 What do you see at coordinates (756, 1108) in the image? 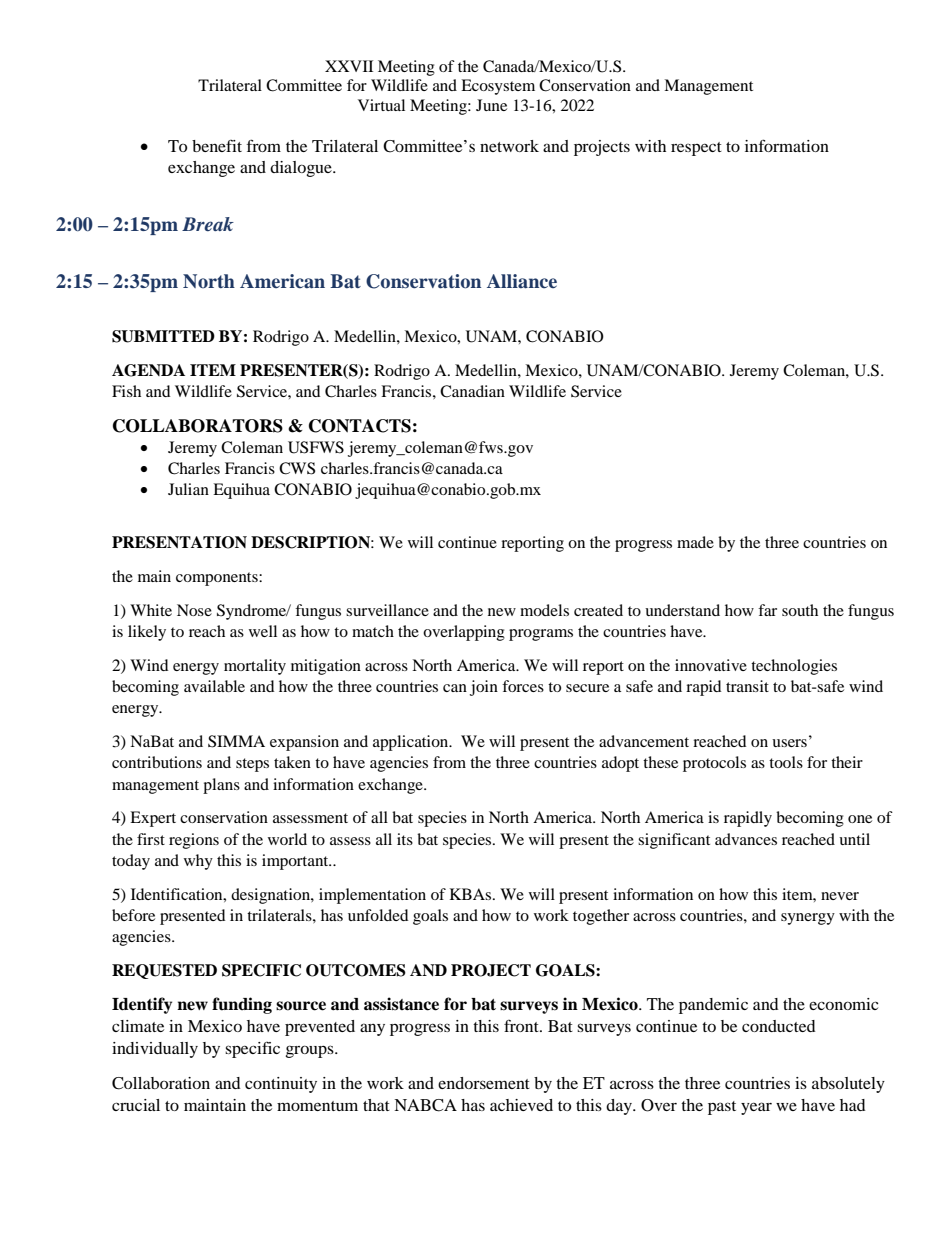
I see `year` at bounding box center [756, 1108].
